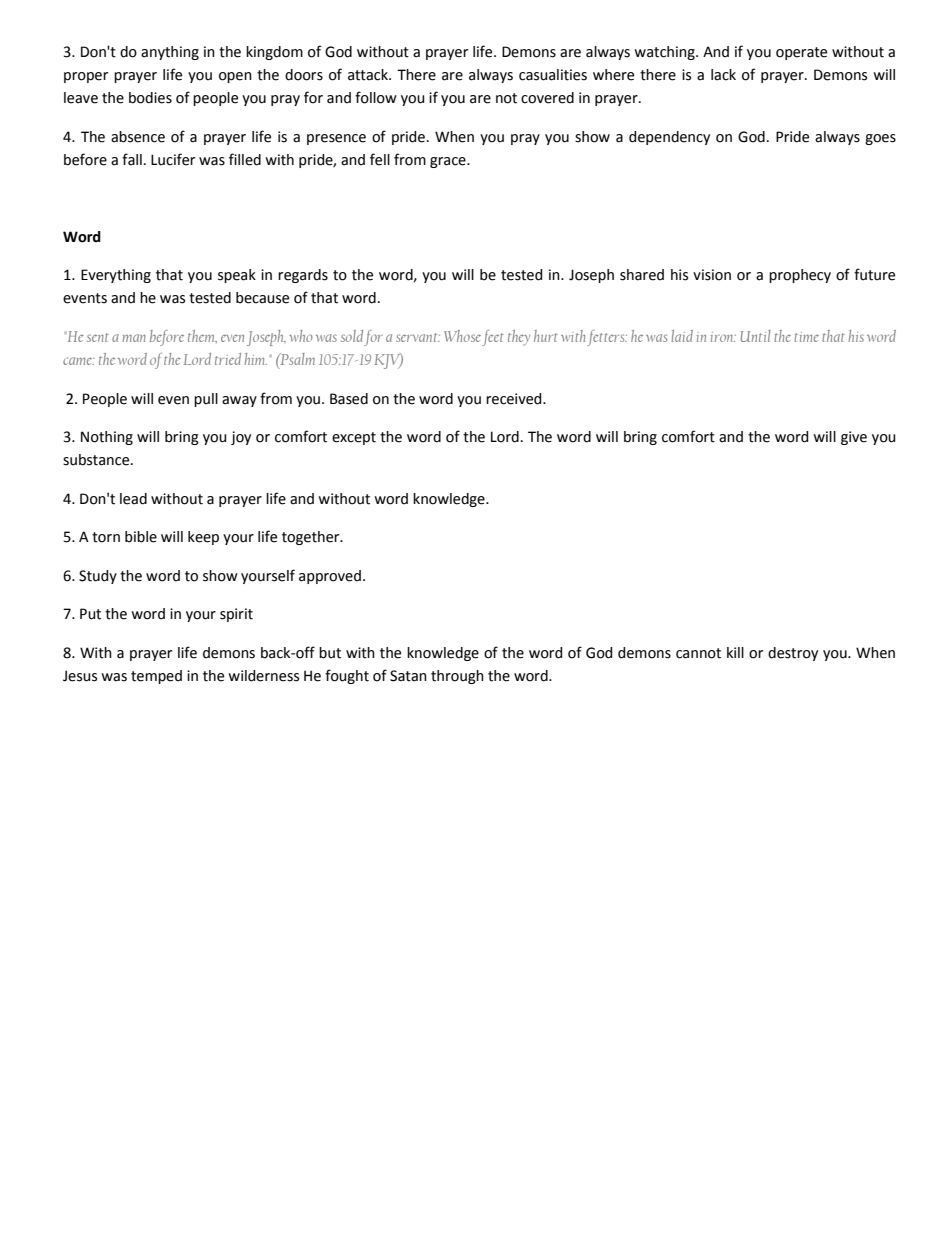 The image size is (952, 1233). What do you see at coordinates (449, 162) in the document?
I see `grace` at bounding box center [449, 162].
